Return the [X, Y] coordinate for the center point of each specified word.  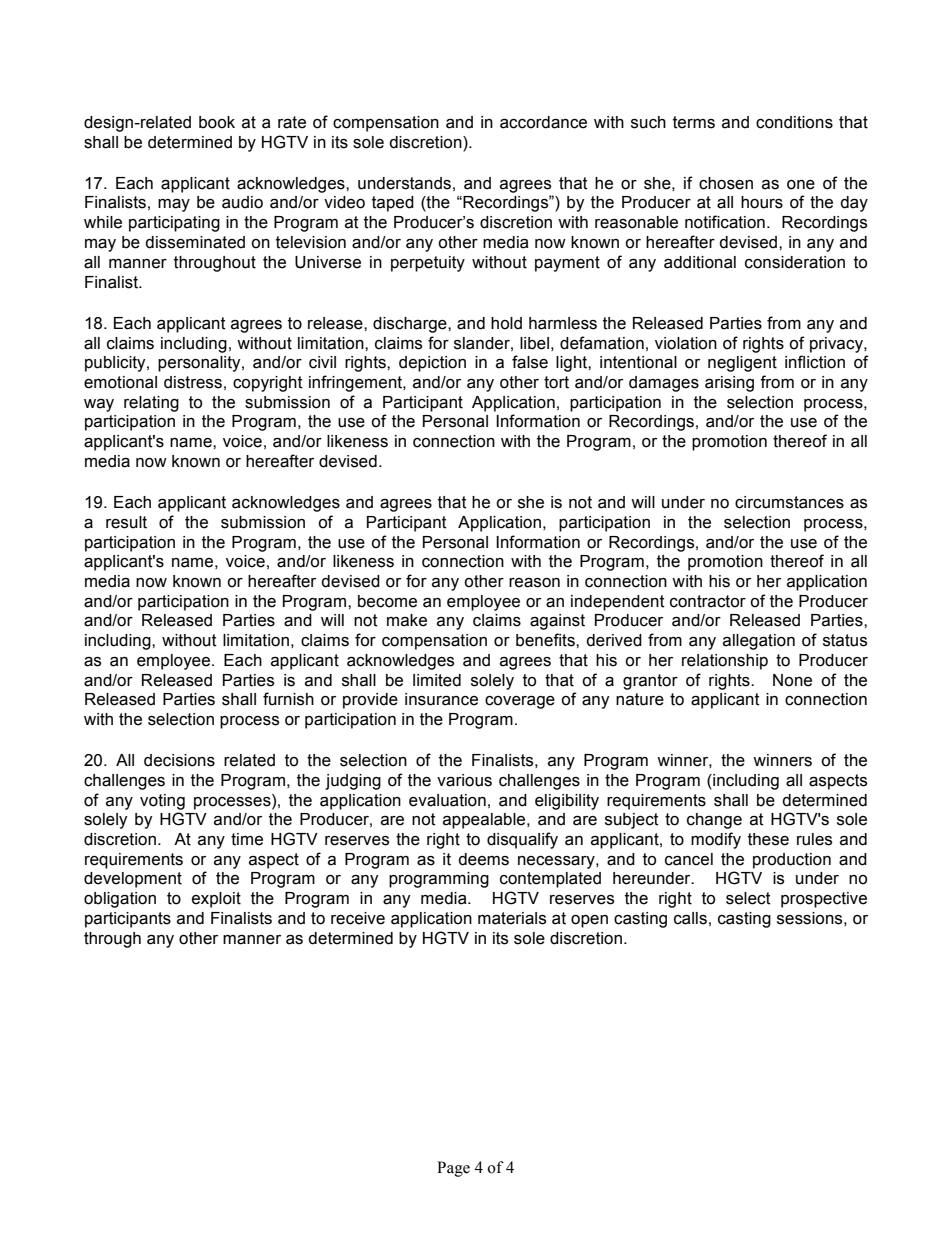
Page [453, 1169]
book [217, 122]
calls [690, 918]
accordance [543, 122]
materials [512, 918]
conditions [794, 122]
